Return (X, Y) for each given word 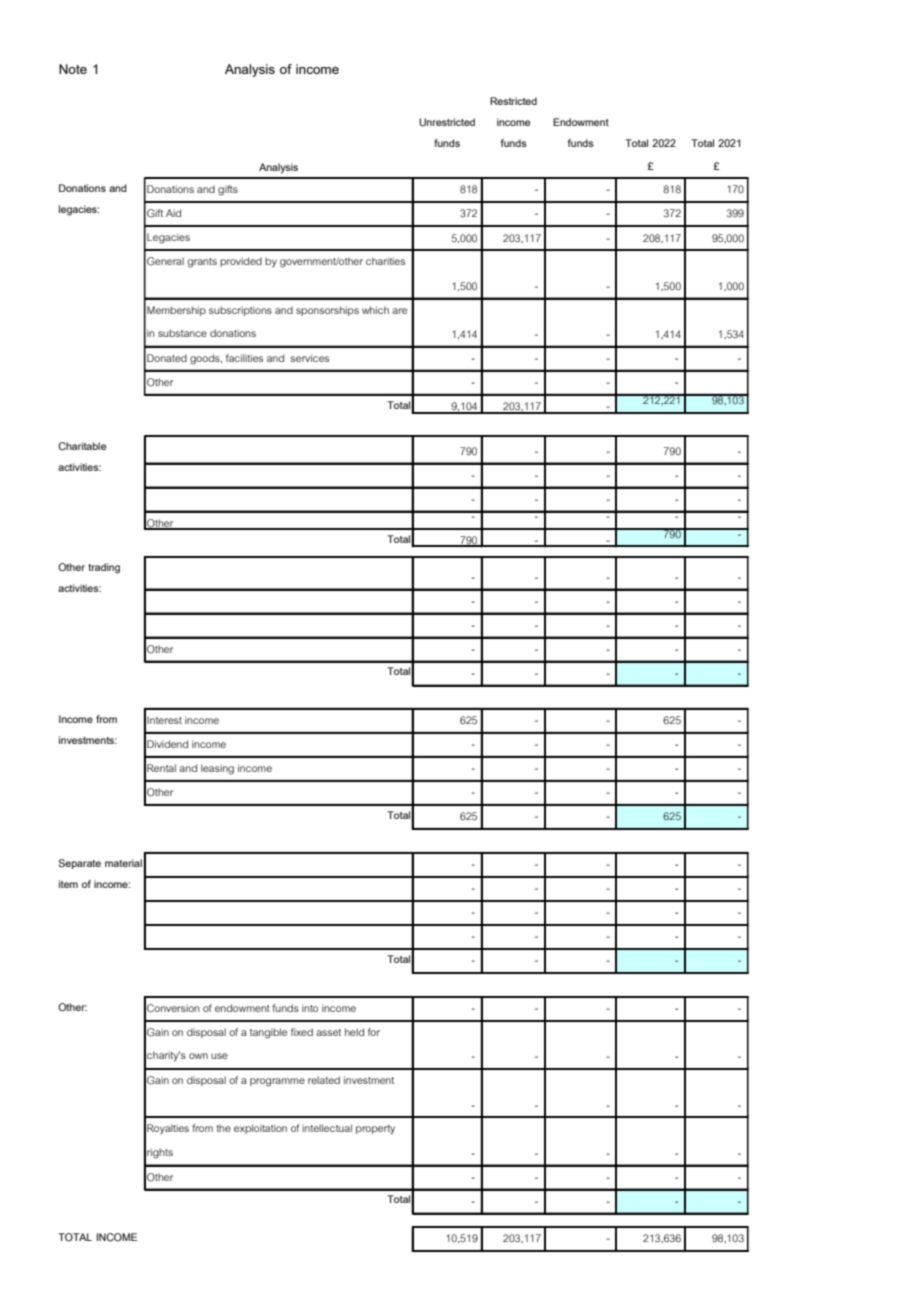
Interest (164, 720)
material (123, 863)
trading (104, 568)
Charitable (82, 446)
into (310, 1008)
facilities (244, 358)
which (375, 310)
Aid (173, 213)
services (310, 358)
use (219, 1056)
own (198, 1056)
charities (385, 261)
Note (73, 69)
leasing (217, 769)
